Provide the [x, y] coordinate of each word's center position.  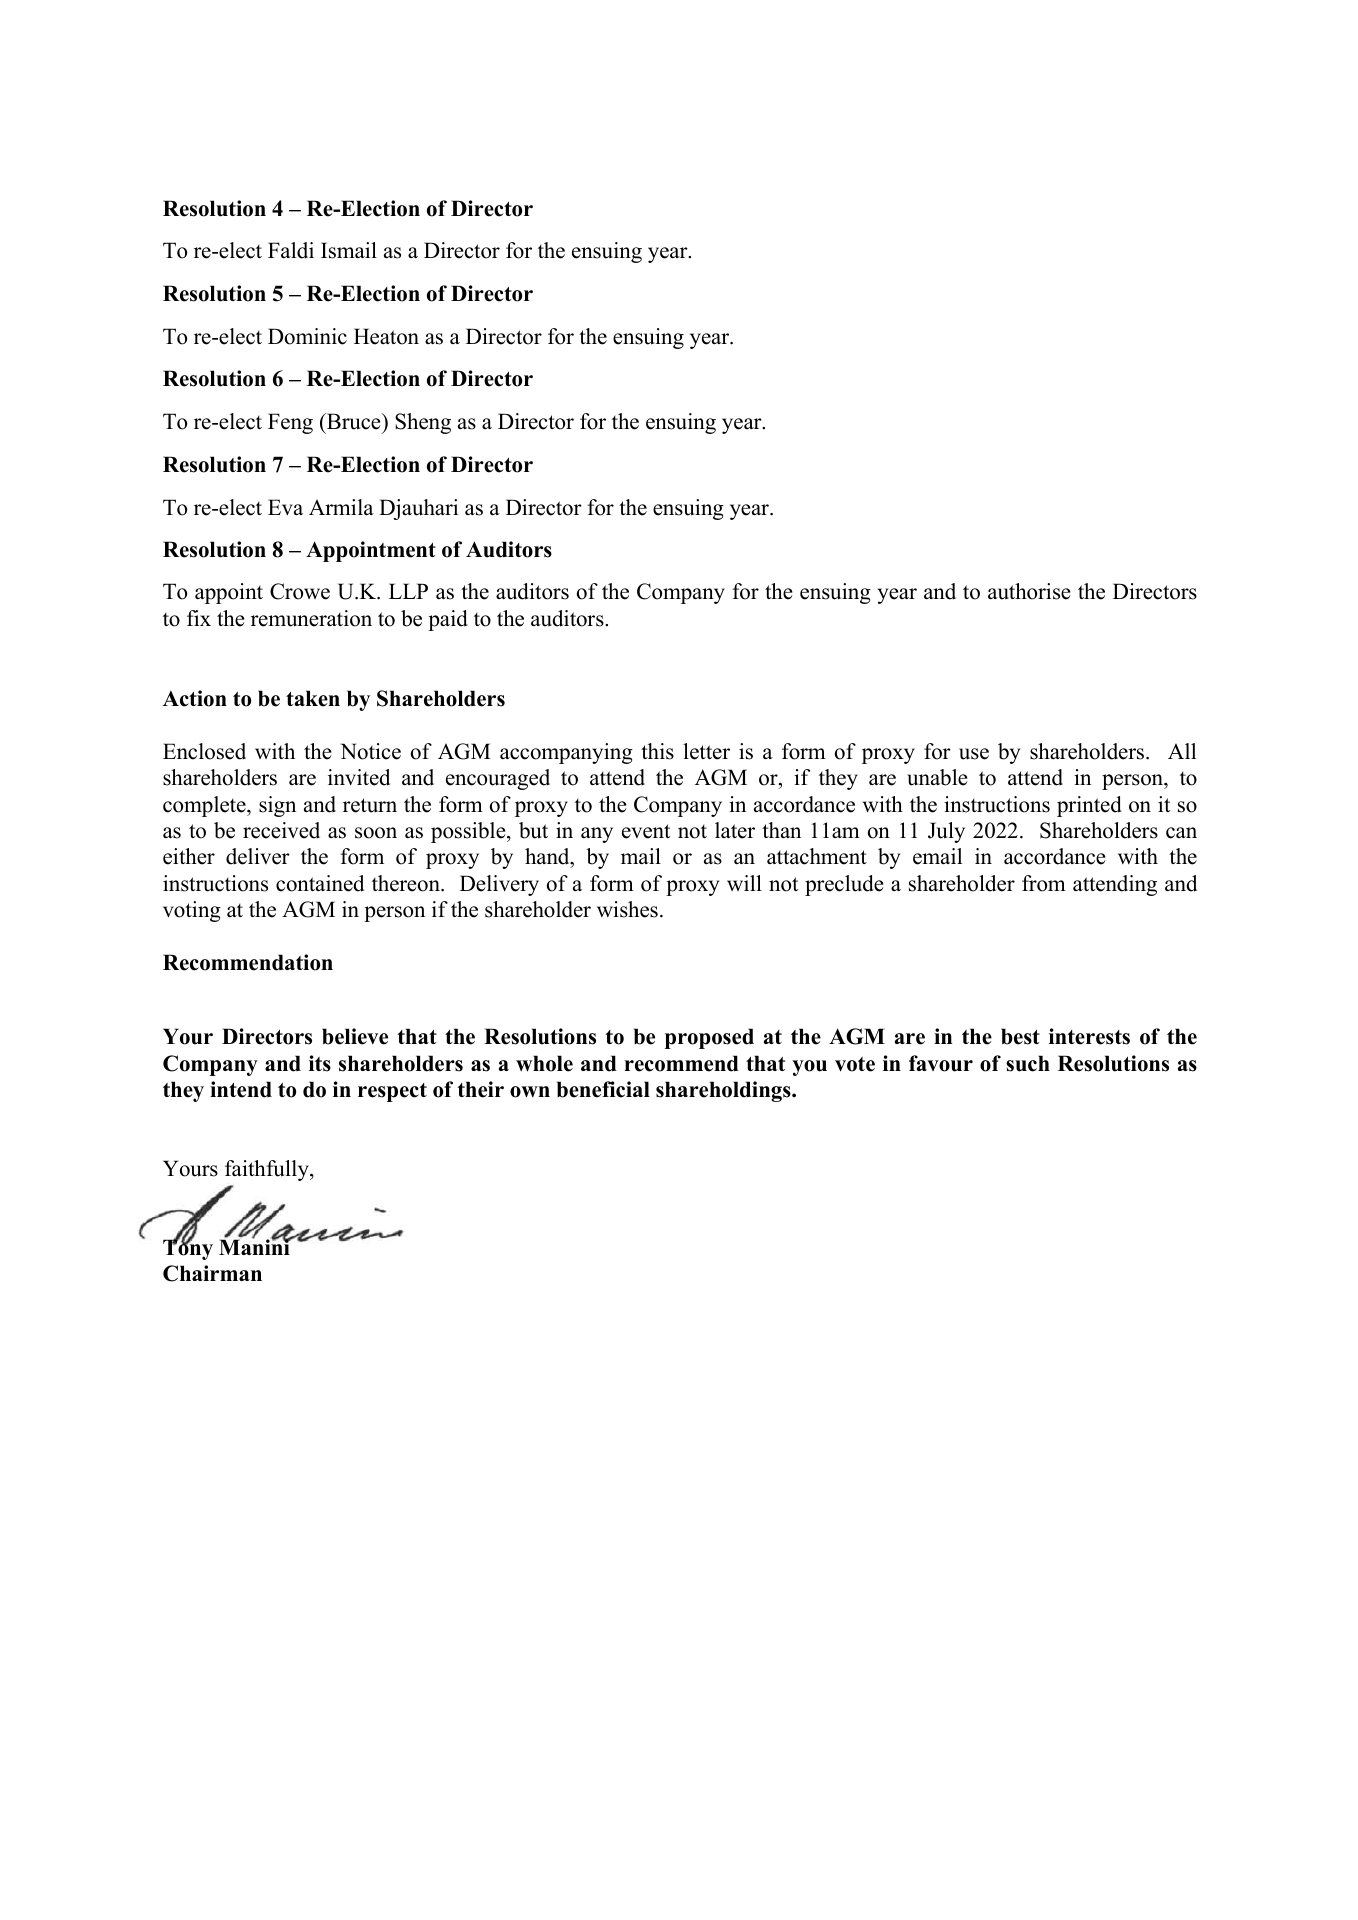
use [974, 754]
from [1044, 883]
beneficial [603, 1089]
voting [192, 911]
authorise [1029, 591]
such [1028, 1063]
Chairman [212, 1273]
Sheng [423, 423]
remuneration [311, 618]
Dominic [307, 336]
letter [706, 751]
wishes [627, 909]
